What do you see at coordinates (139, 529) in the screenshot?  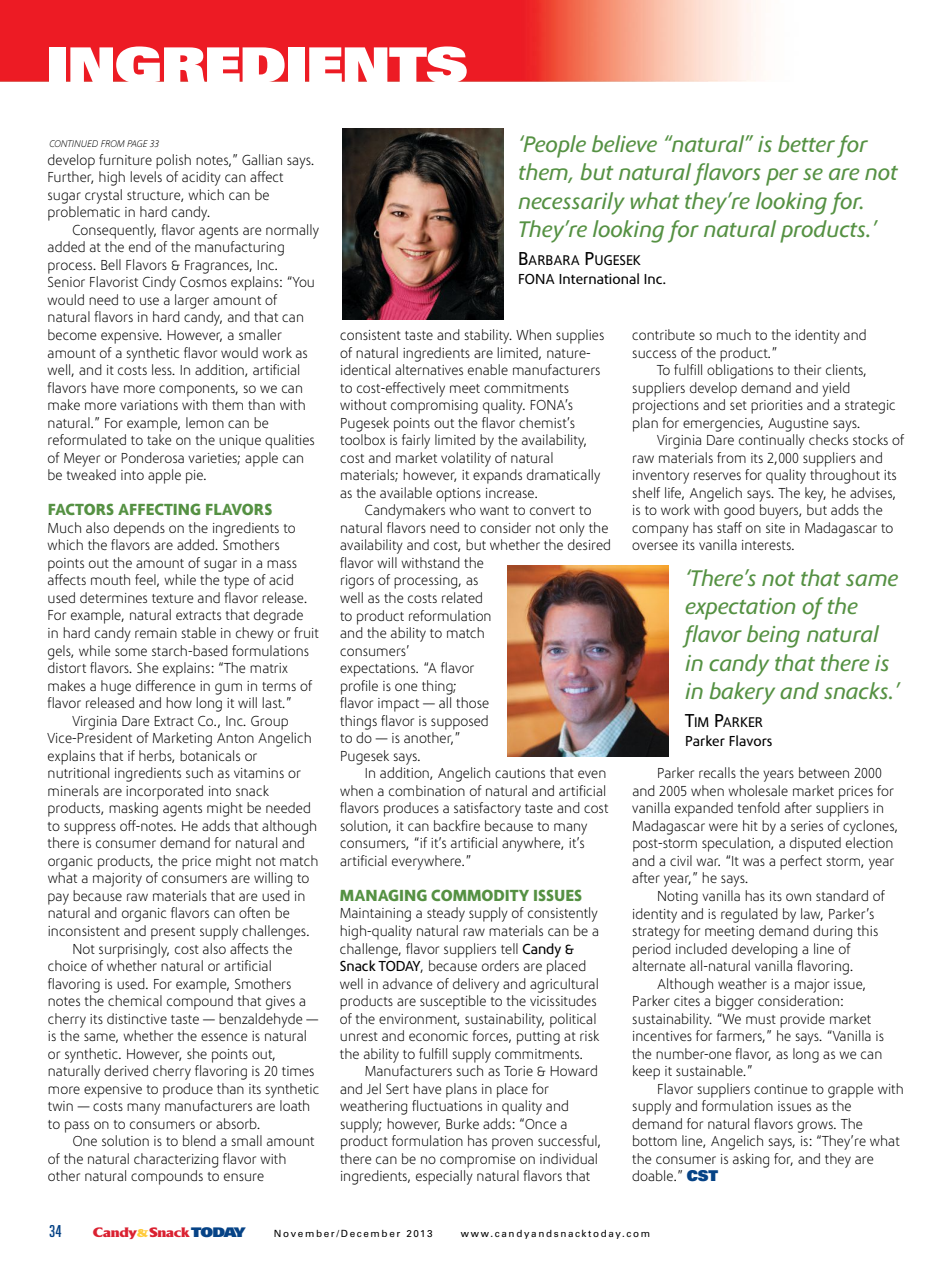 I see `depends` at bounding box center [139, 529].
